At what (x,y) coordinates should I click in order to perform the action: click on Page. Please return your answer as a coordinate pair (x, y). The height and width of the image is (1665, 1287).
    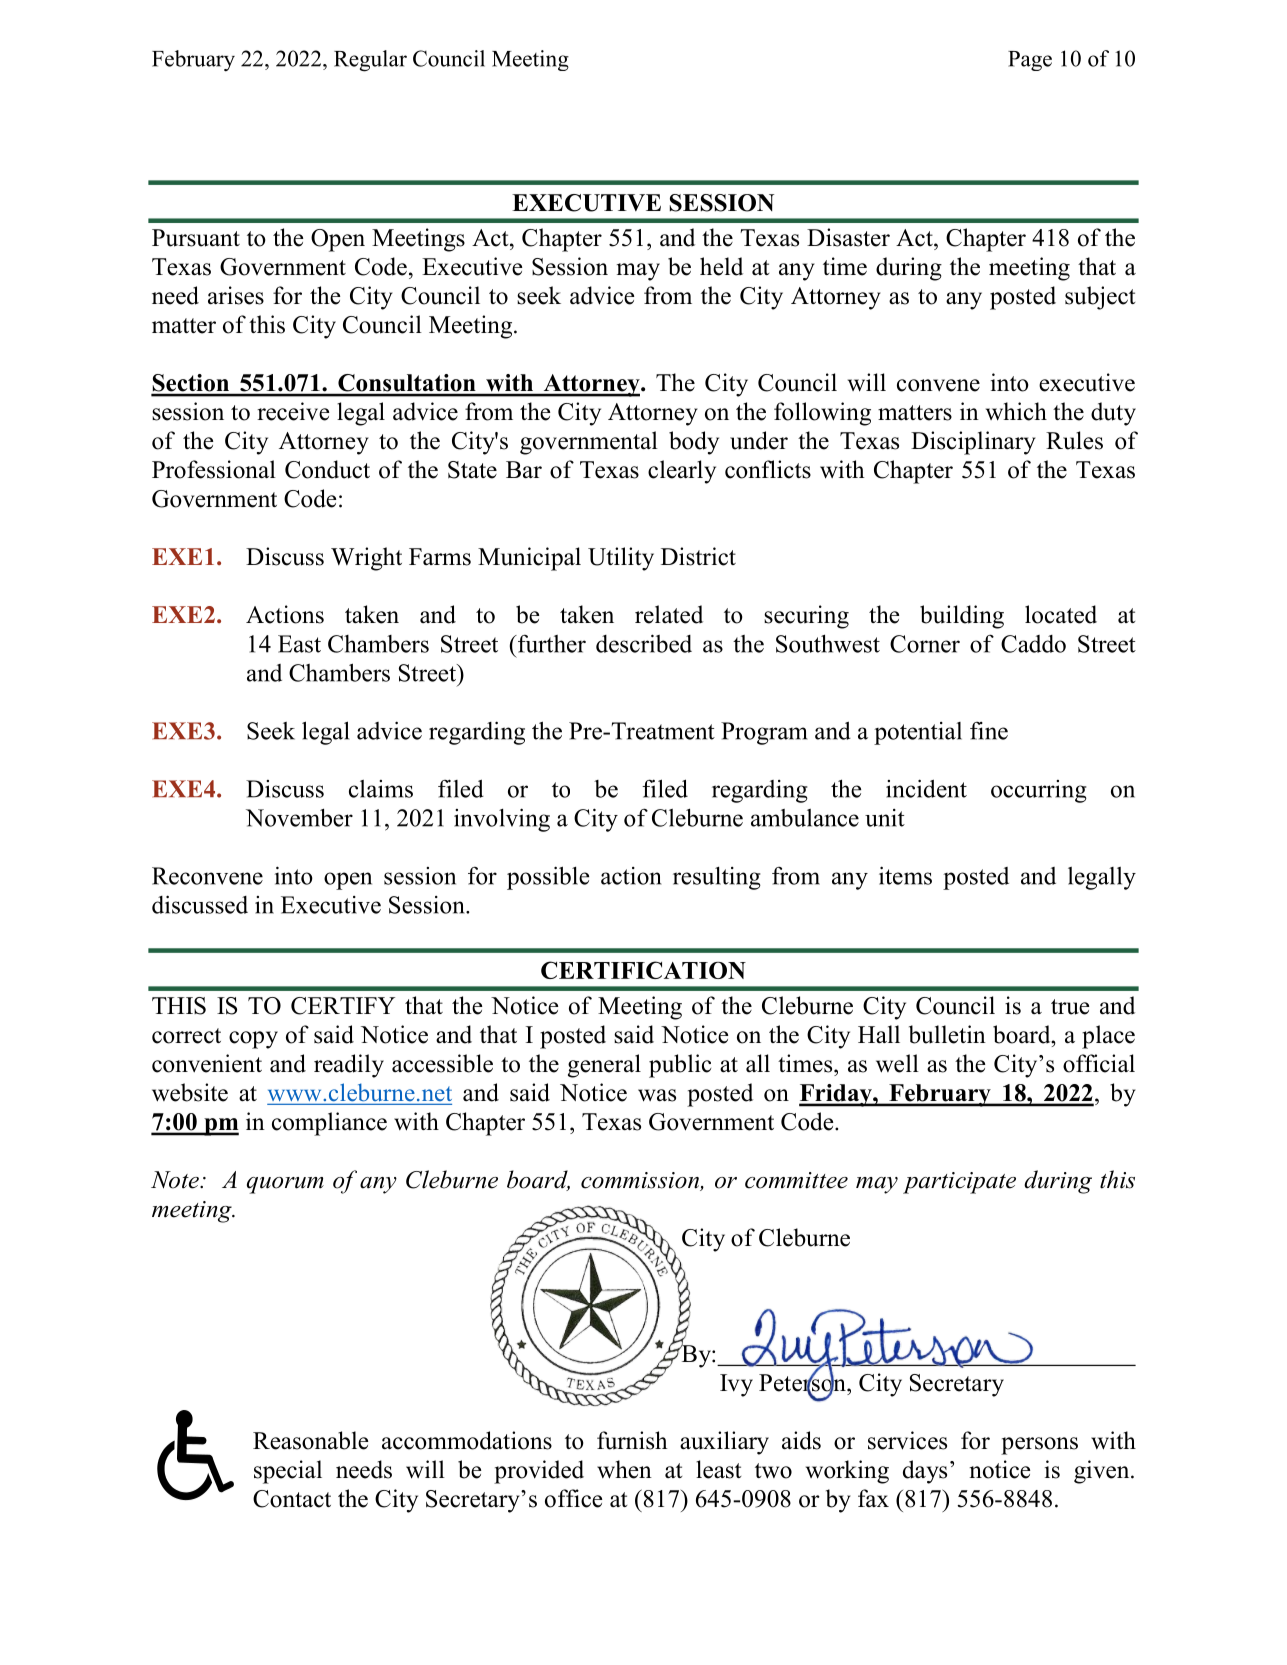
    Looking at the image, I should click on (1030, 61).
